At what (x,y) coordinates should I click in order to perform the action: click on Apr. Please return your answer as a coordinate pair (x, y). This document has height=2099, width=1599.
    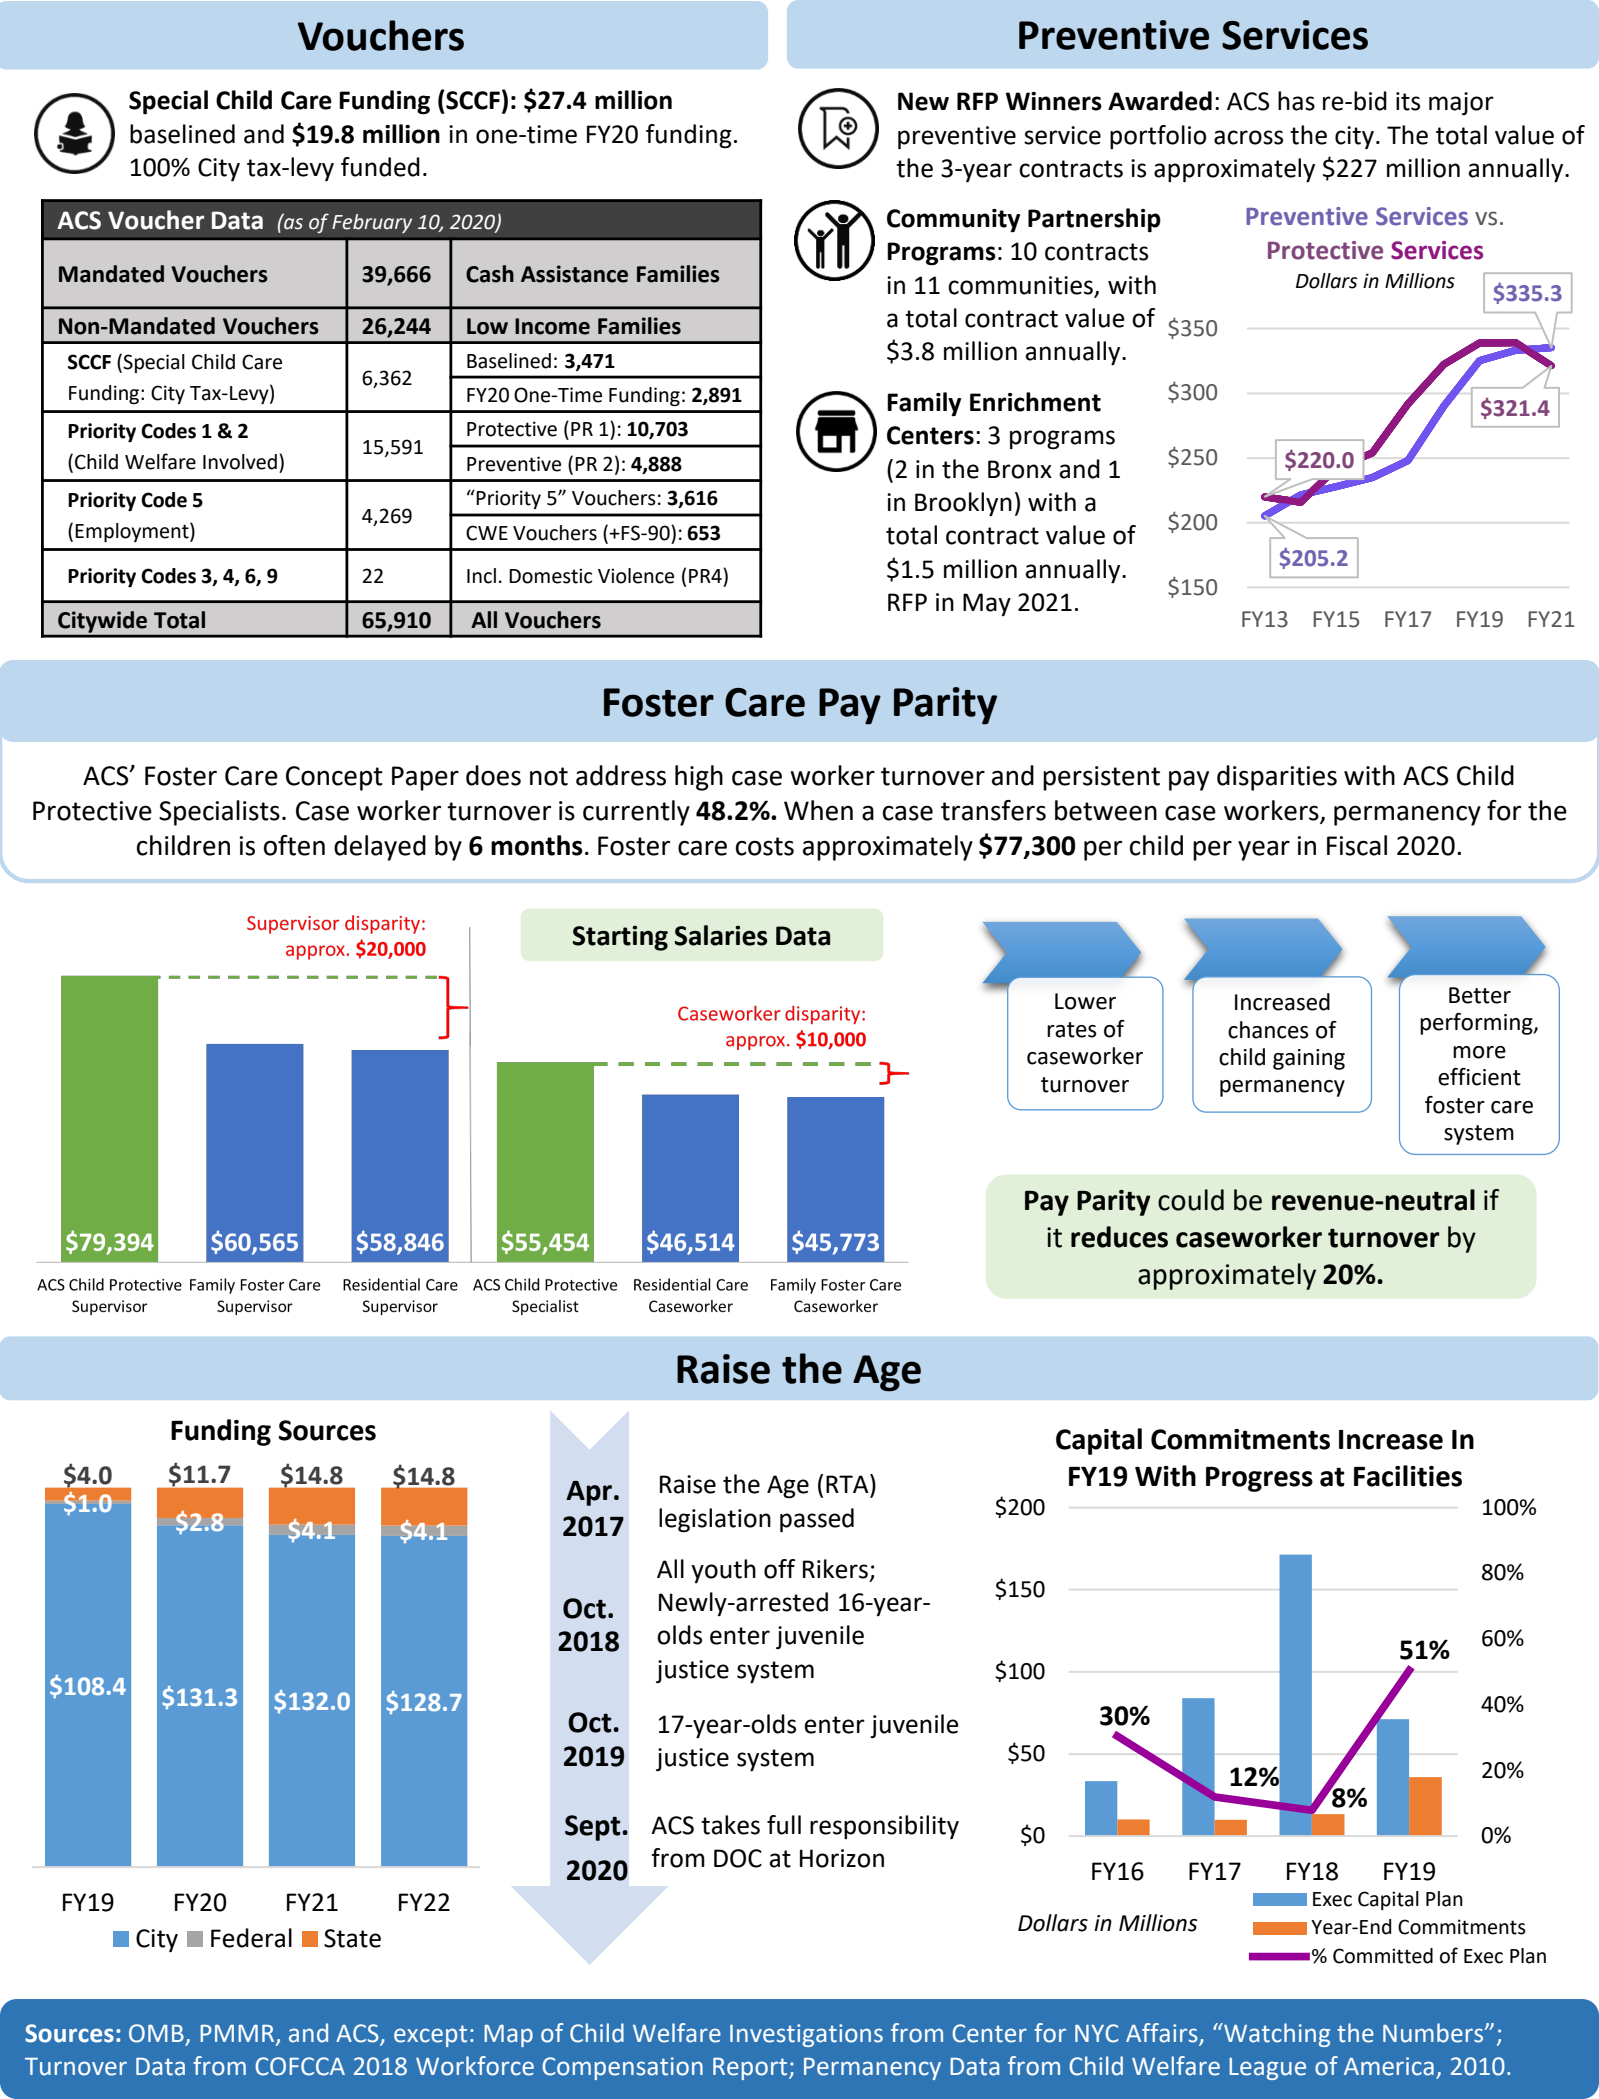
    Looking at the image, I should click on (589, 1493).
